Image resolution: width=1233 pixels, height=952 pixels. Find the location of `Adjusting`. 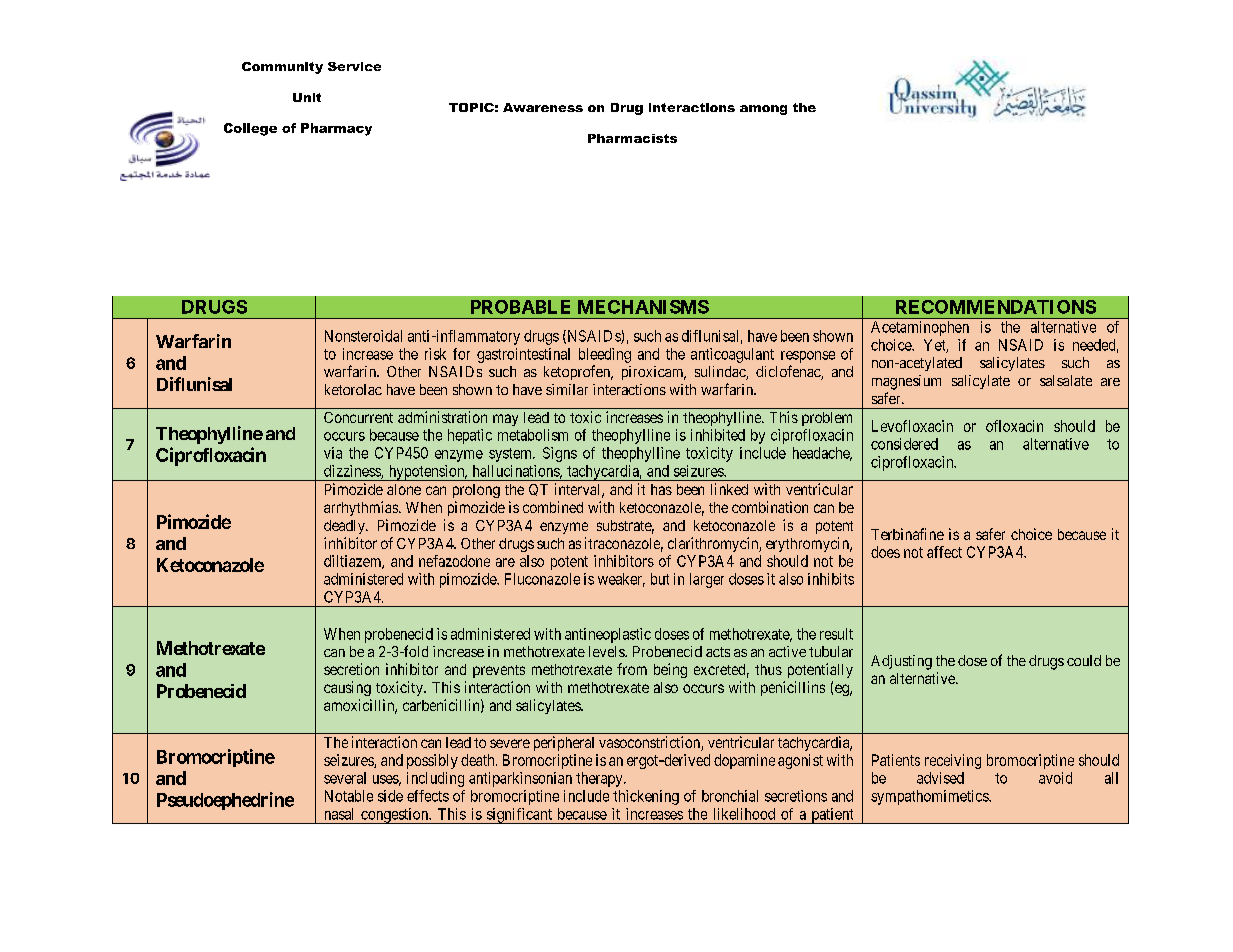

Adjusting is located at coordinates (901, 662).
